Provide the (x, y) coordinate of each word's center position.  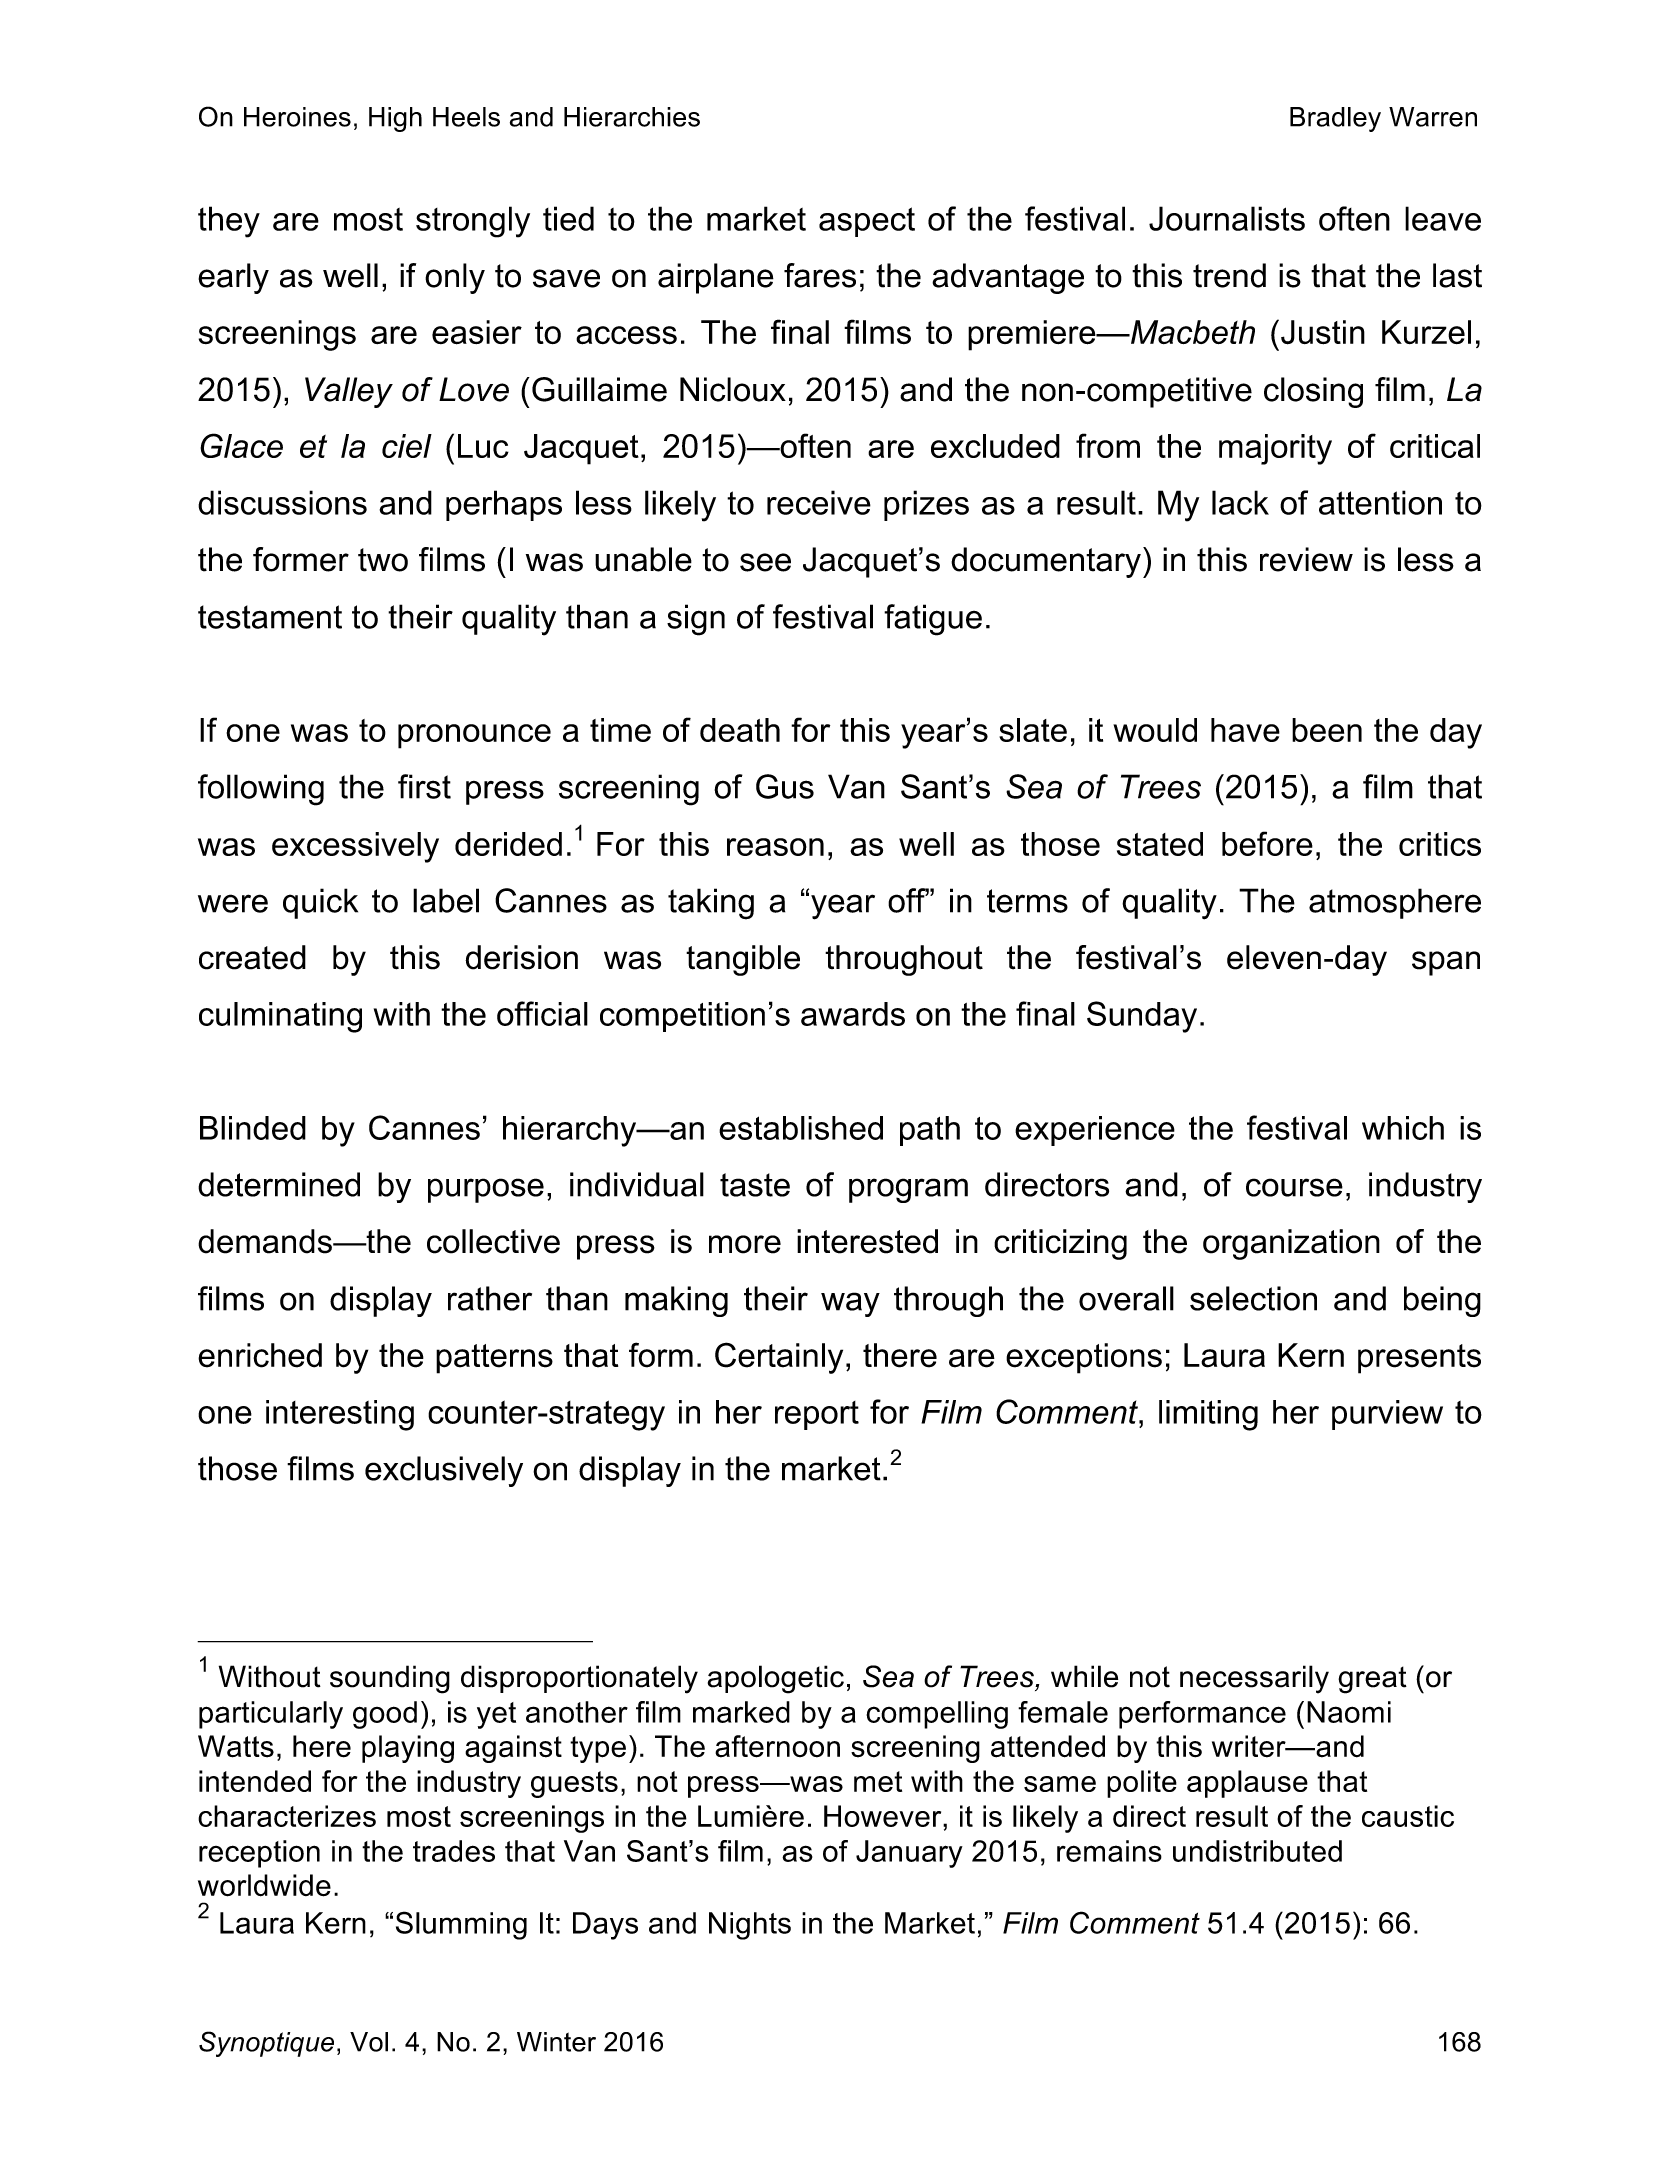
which (1403, 1128)
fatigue (933, 620)
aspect (867, 222)
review (1306, 559)
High (395, 119)
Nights (750, 1926)
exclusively (444, 1471)
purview (1387, 1415)
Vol (369, 2042)
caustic (1408, 1816)
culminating (280, 1017)
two (383, 560)
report (817, 1415)
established (801, 1128)
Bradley (1335, 119)
